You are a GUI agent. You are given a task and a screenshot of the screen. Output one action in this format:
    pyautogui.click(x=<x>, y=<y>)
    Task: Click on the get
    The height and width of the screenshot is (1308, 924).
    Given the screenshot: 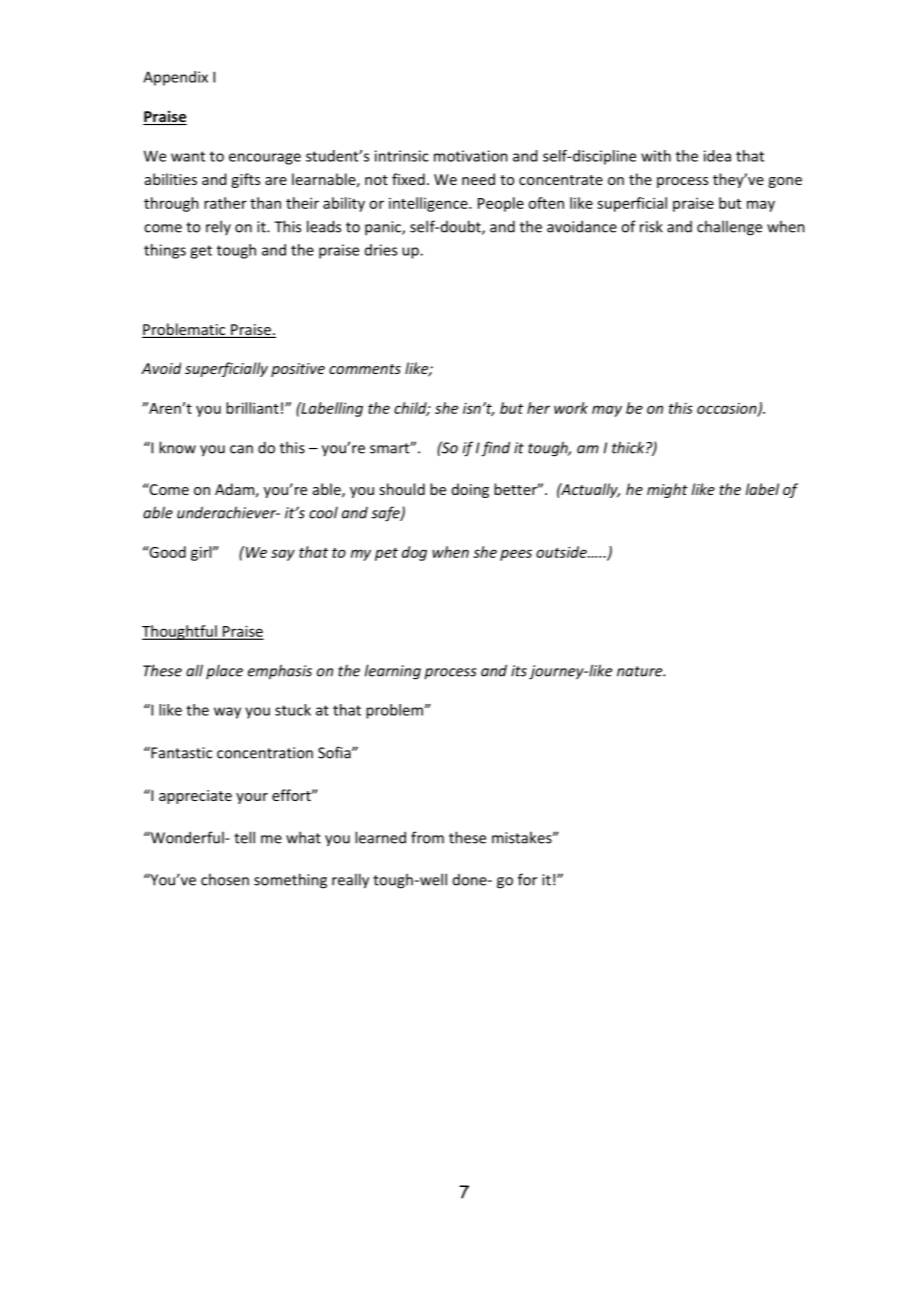 What is the action you would take?
    pyautogui.click(x=201, y=252)
